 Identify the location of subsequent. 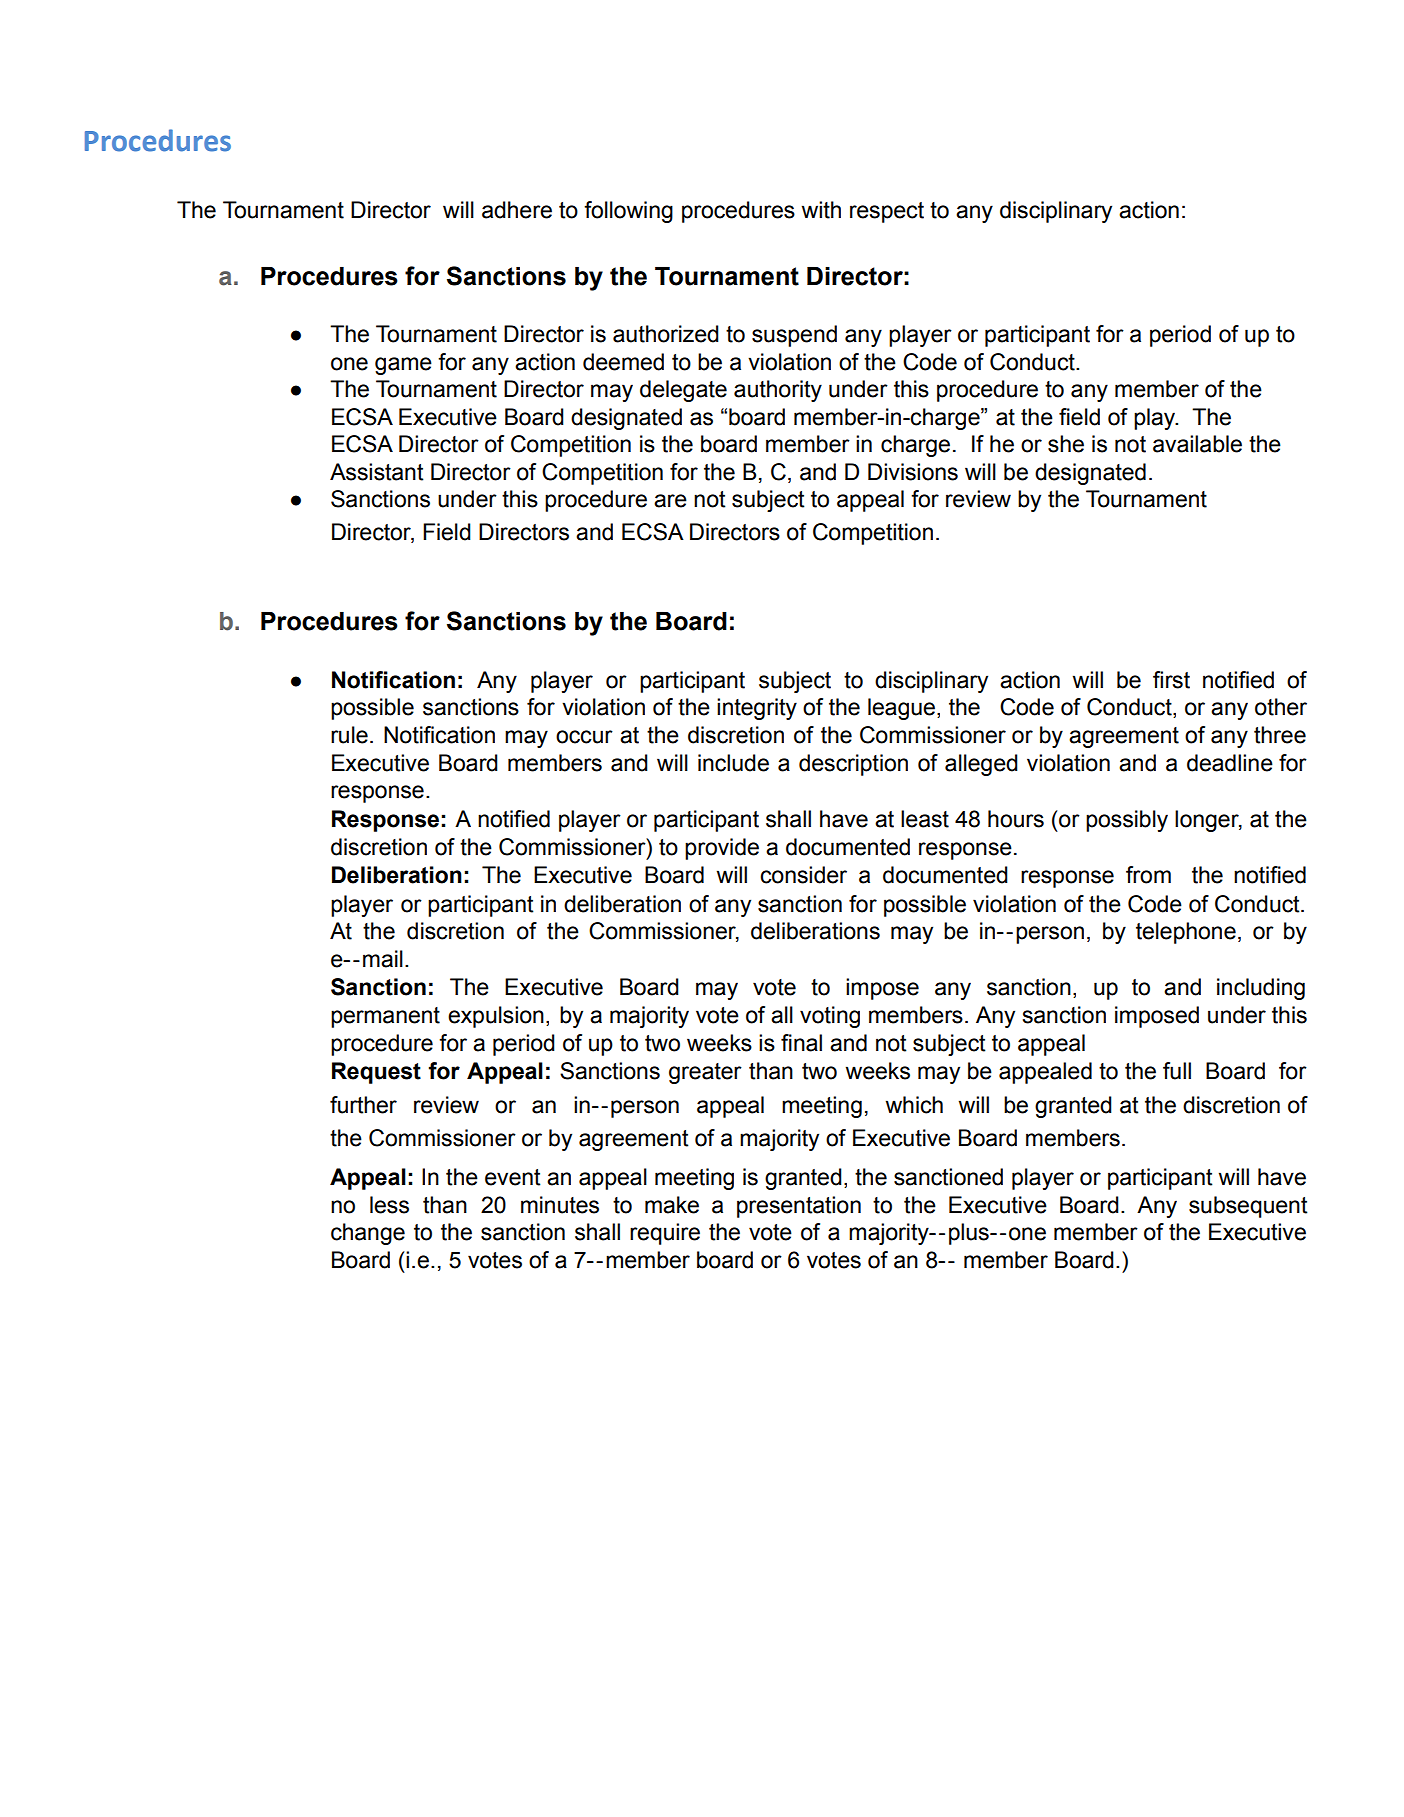
(1248, 1207).
